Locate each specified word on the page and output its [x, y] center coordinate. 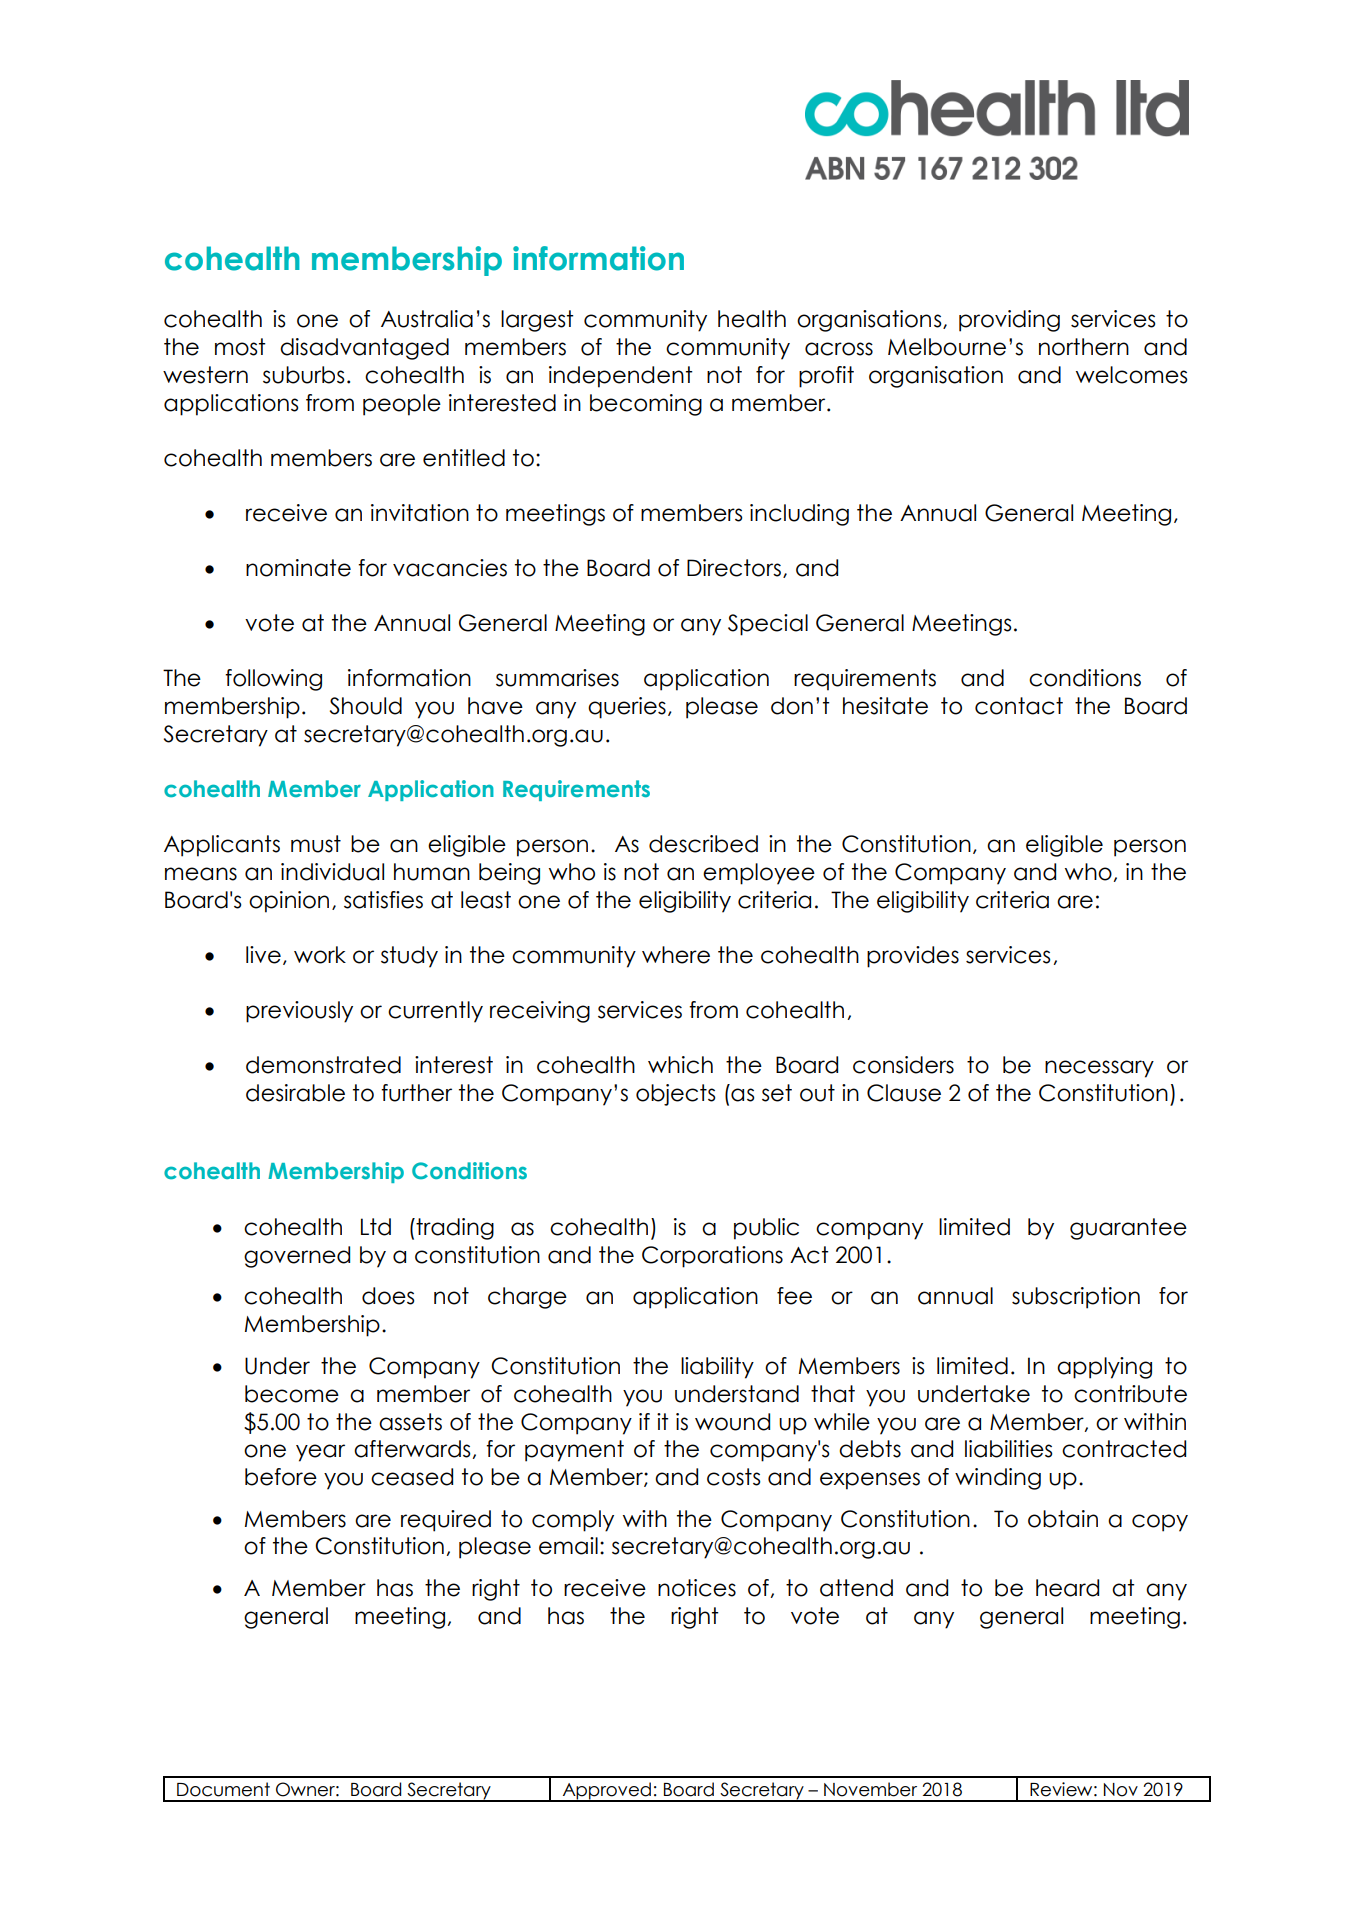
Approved [606, 1792]
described [703, 844]
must [316, 844]
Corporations [712, 1257]
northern [1084, 347]
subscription [1076, 1298]
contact [1019, 706]
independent [621, 377]
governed [297, 1257]
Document [223, 1789]
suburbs [304, 375]
